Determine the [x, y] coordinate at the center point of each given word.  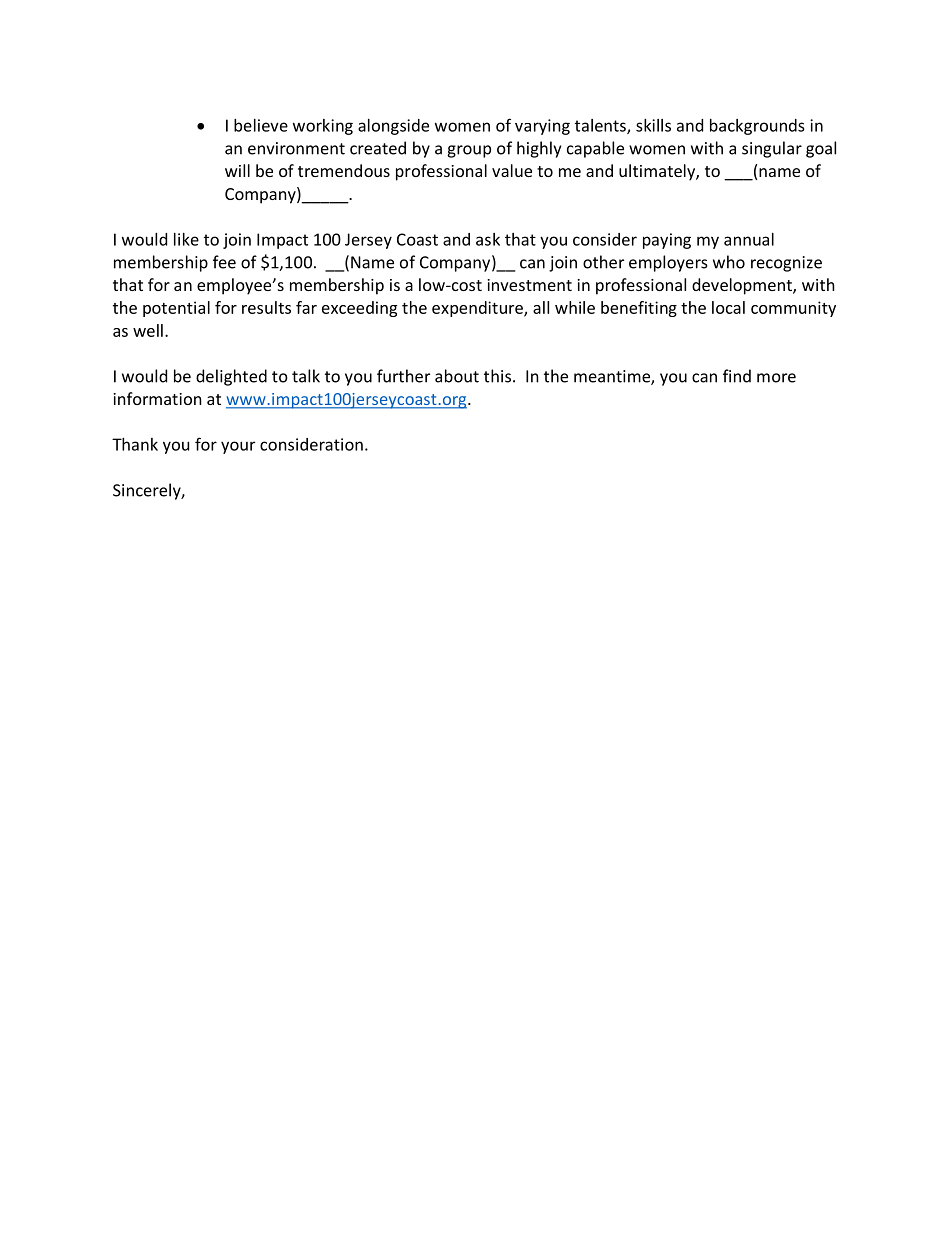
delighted [231, 377]
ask [488, 239]
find [737, 376]
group [469, 151]
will [237, 170]
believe [261, 125]
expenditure [478, 309]
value [512, 170]
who [729, 262]
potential [176, 309]
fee [224, 262]
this [497, 376]
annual [749, 239]
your [238, 447]
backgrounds [757, 127]
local [728, 307]
